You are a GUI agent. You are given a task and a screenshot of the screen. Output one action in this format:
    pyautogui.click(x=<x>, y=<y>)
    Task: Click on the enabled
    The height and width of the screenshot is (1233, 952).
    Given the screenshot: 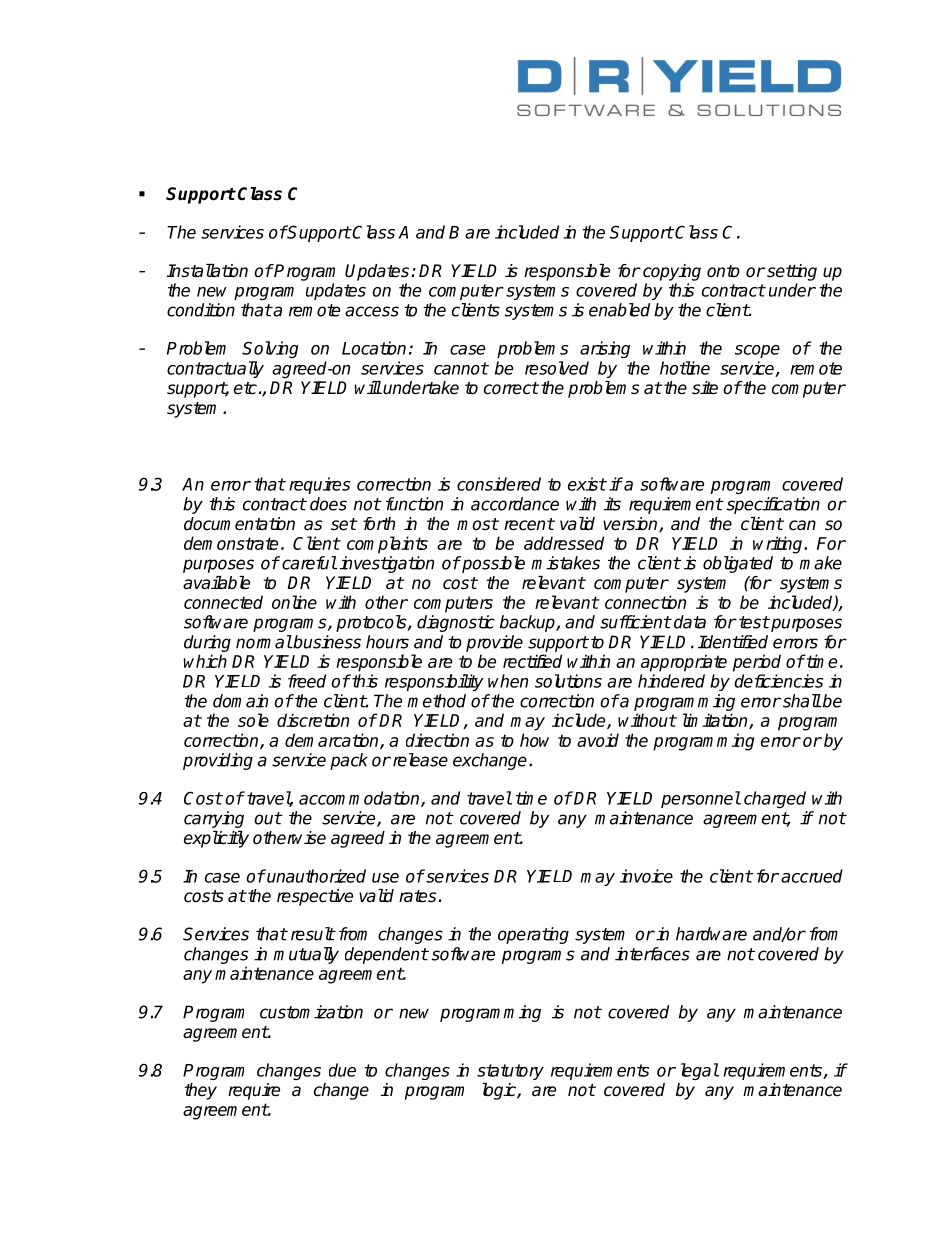 What is the action you would take?
    pyautogui.click(x=619, y=310)
